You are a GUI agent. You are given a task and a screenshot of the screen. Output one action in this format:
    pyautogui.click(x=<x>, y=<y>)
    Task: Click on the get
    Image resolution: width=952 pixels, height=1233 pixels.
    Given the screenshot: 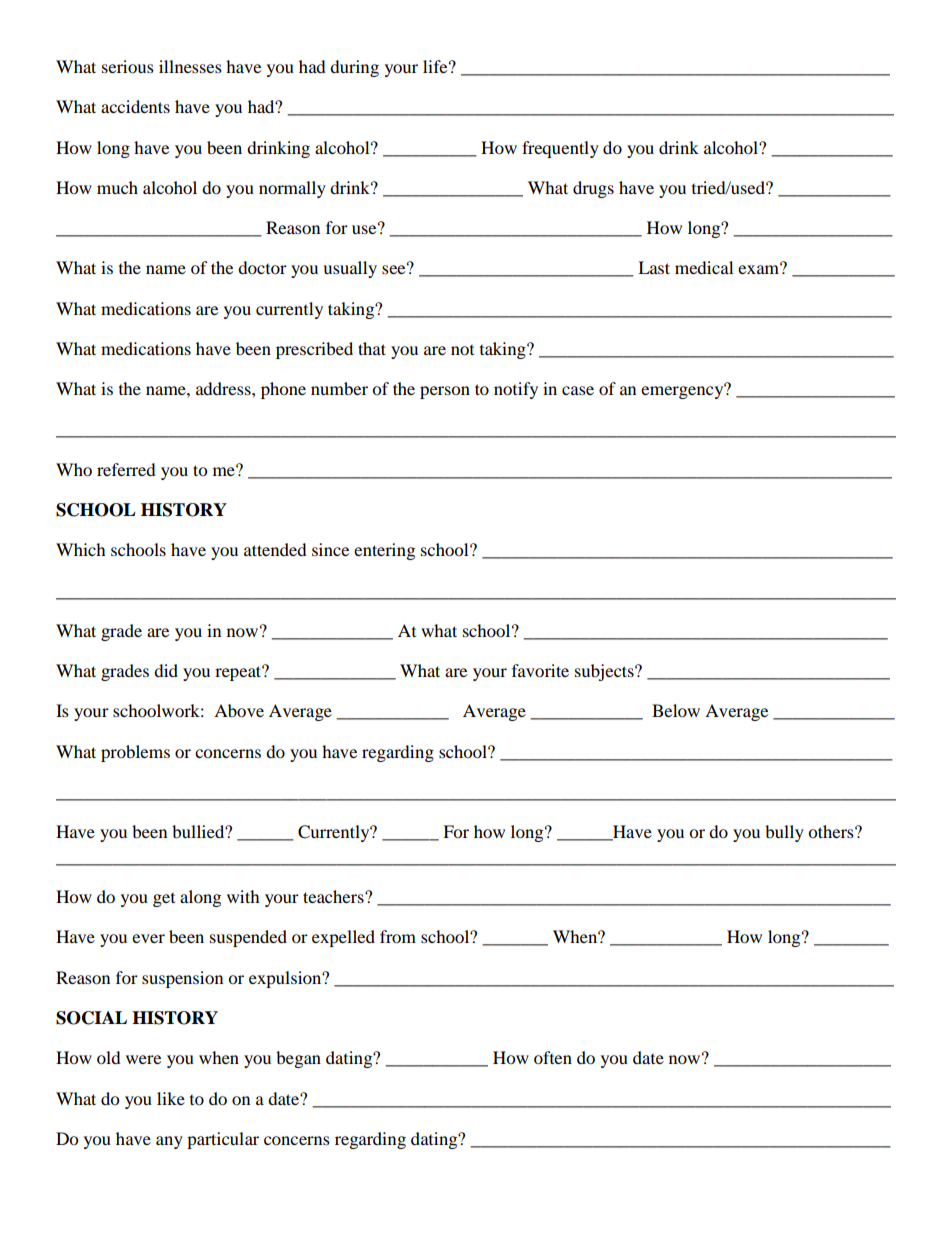 What is the action you would take?
    pyautogui.click(x=164, y=900)
